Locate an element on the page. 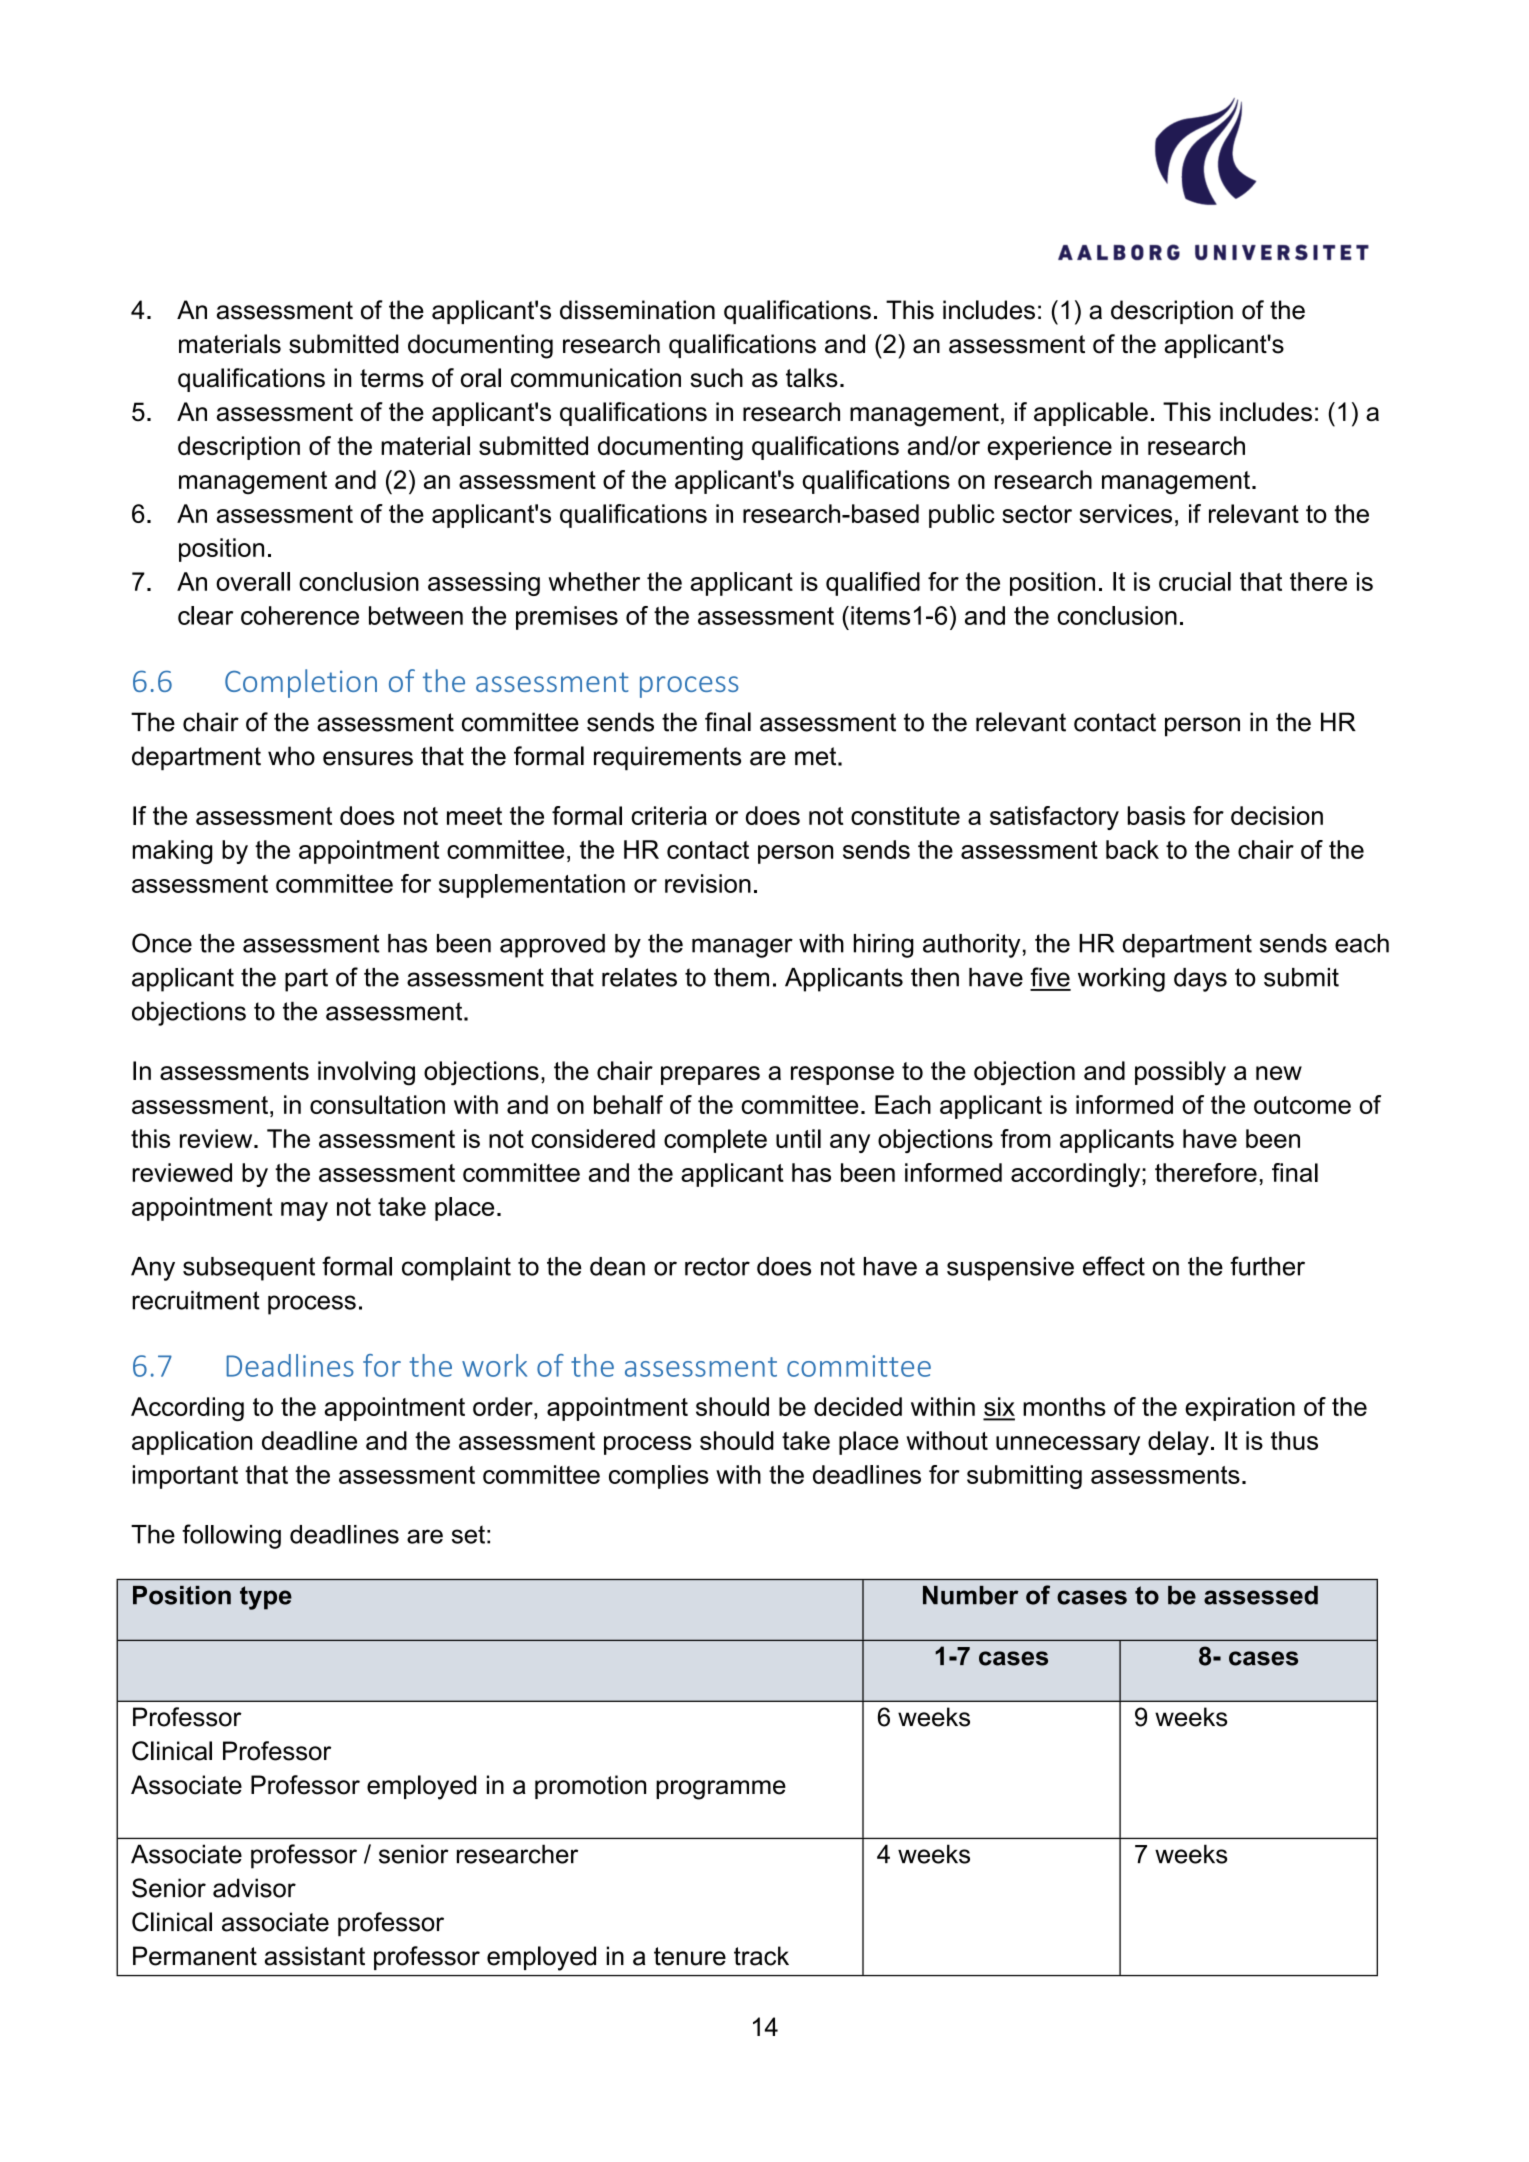 Image resolution: width=1529 pixels, height=2162 pixels. advisor is located at coordinates (254, 1888).
